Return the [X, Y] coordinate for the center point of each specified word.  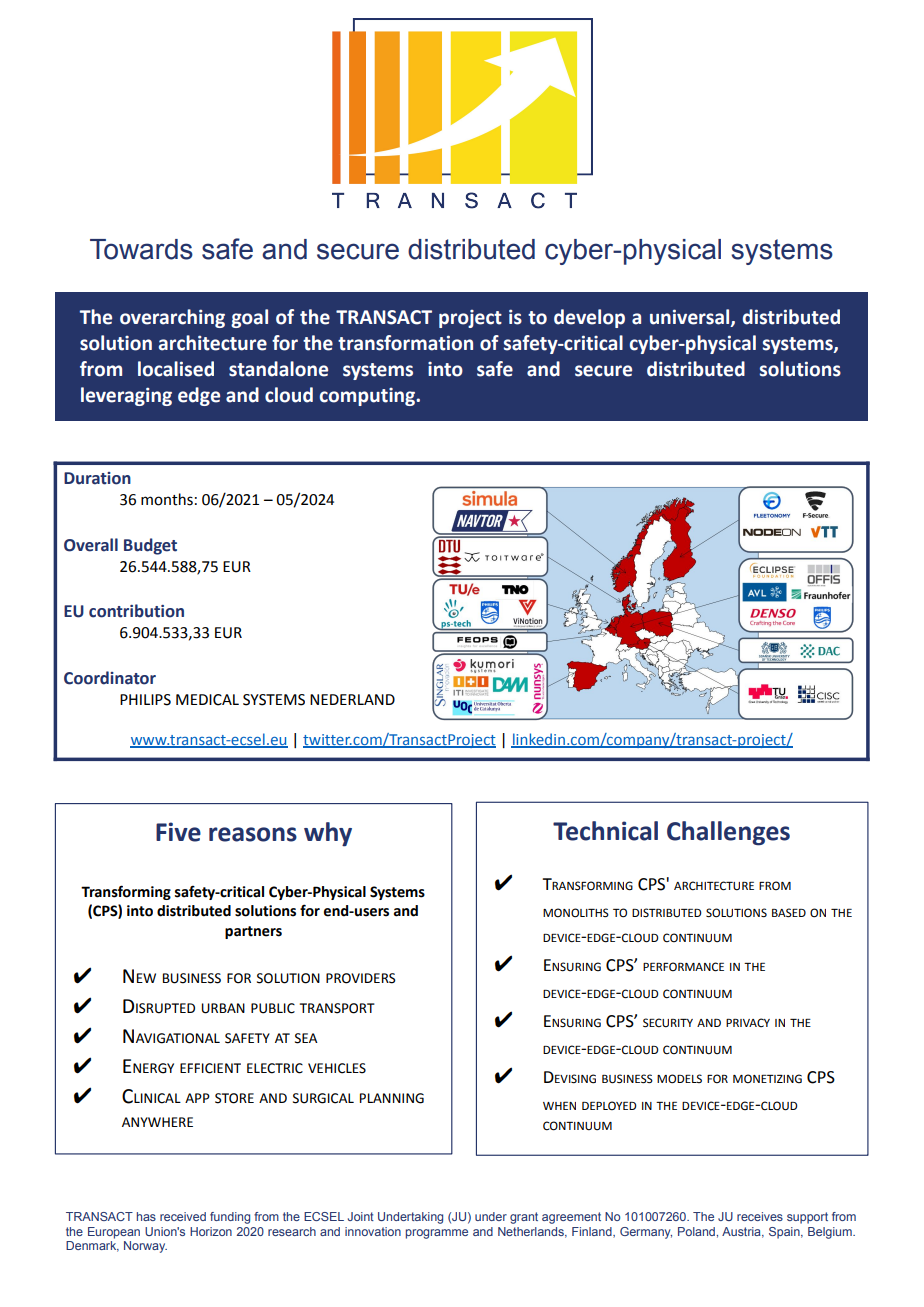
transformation [405, 343]
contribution [136, 611]
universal [691, 317]
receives [760, 1216]
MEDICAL [207, 700]
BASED [789, 912]
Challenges [728, 833]
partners [253, 932]
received [183, 1216]
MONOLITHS [576, 913]
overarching [172, 318]
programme [437, 1234]
